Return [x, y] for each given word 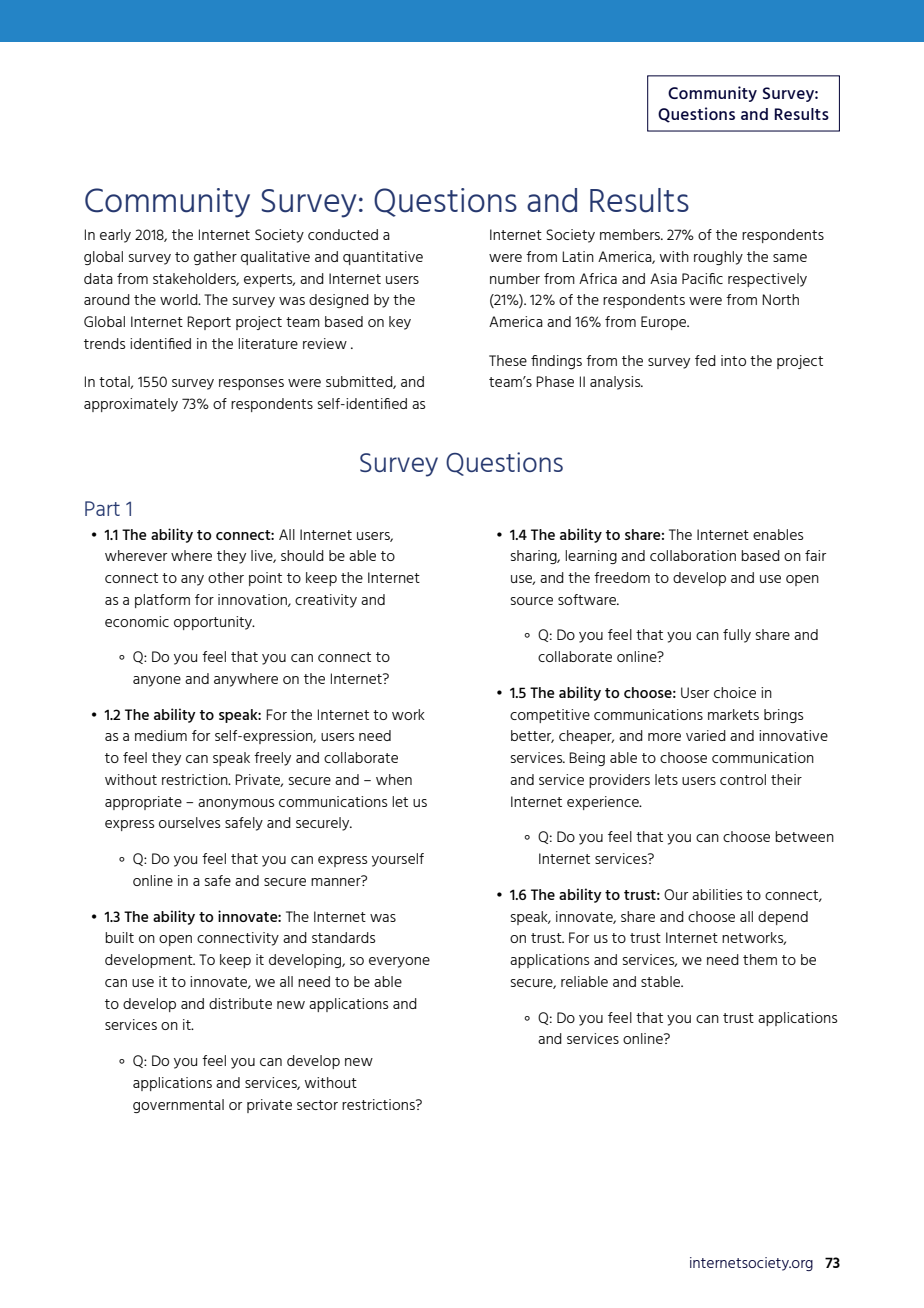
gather [215, 258]
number [515, 278]
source [532, 601]
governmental [178, 1106]
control [743, 779]
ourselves [189, 822]
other [226, 577]
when [394, 779]
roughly [718, 258]
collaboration [693, 555]
